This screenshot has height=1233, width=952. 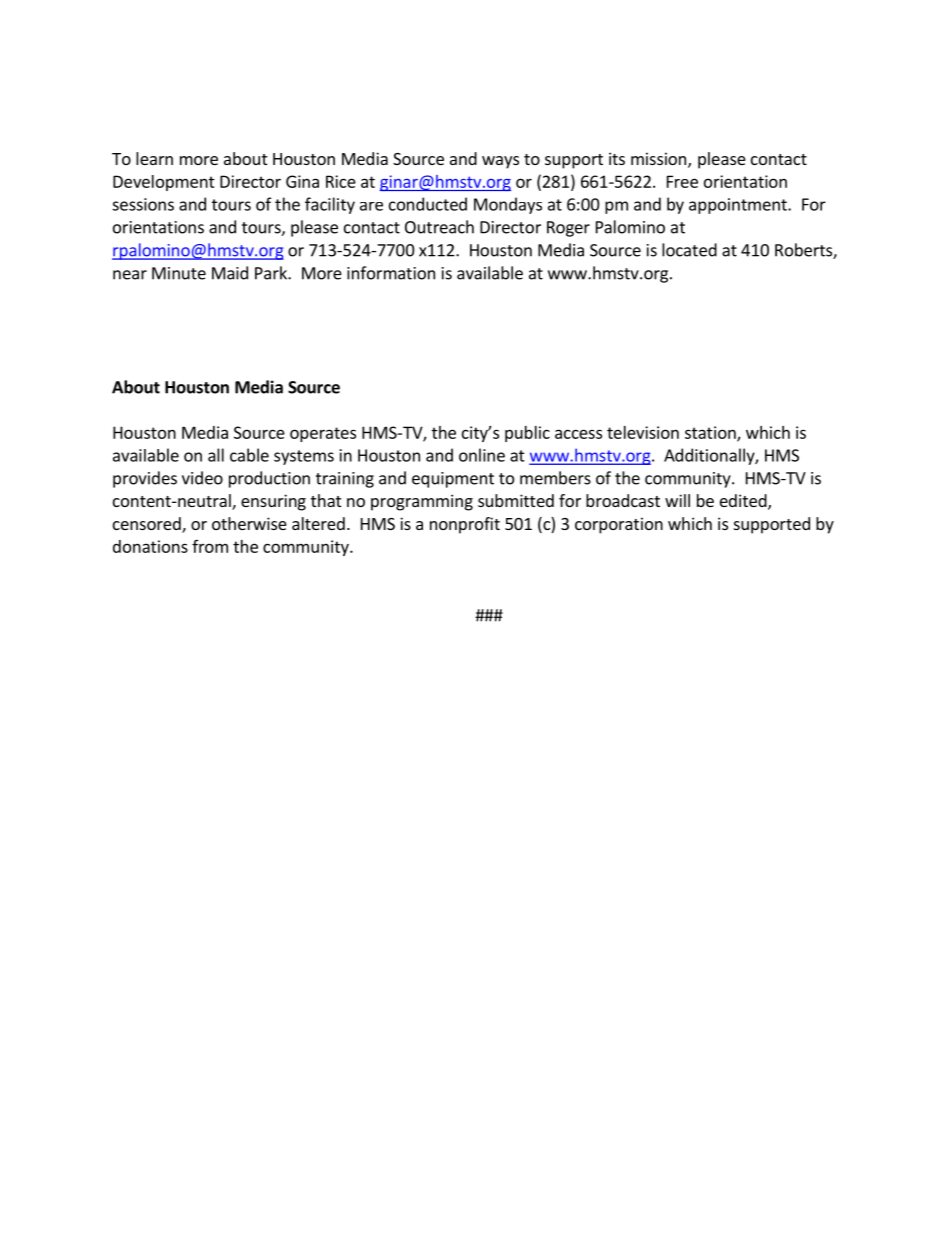 I want to click on Development, so click(x=164, y=183).
